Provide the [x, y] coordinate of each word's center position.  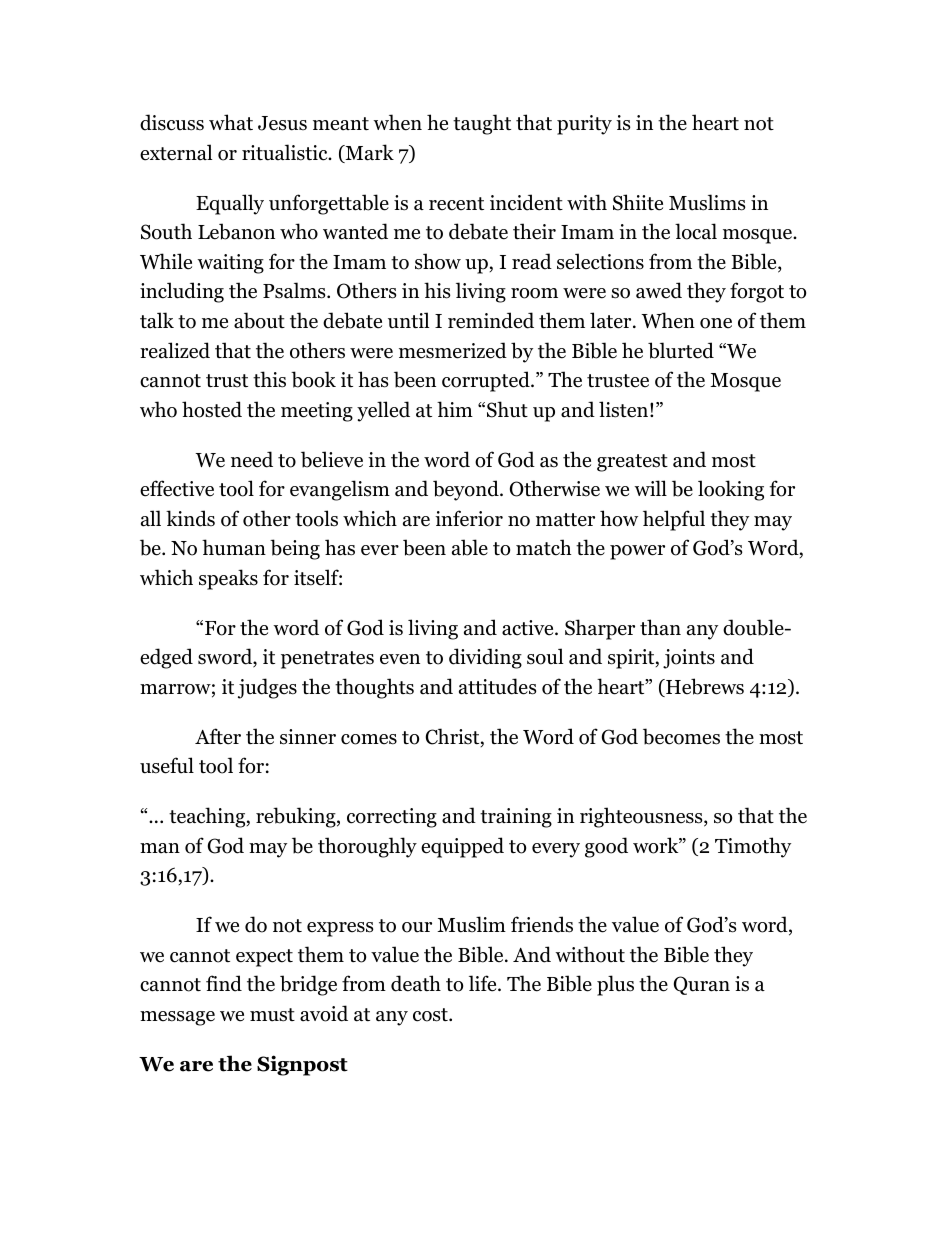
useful [167, 765]
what [231, 122]
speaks [228, 579]
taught [482, 124]
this [269, 379]
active [529, 628]
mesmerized [453, 350]
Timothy [753, 847]
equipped [462, 847]
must [272, 1015]
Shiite [638, 202]
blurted [681, 350]
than [660, 627]
